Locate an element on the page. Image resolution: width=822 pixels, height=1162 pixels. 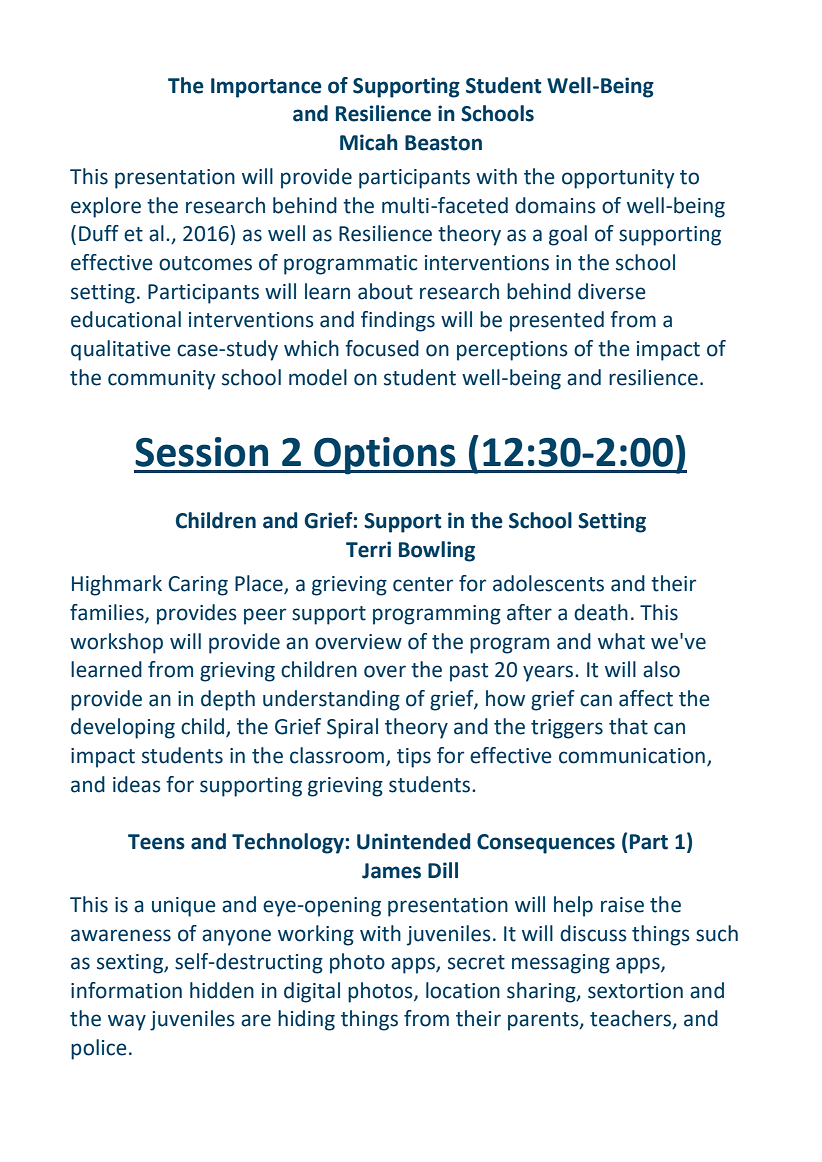
Caring is located at coordinates (198, 586).
